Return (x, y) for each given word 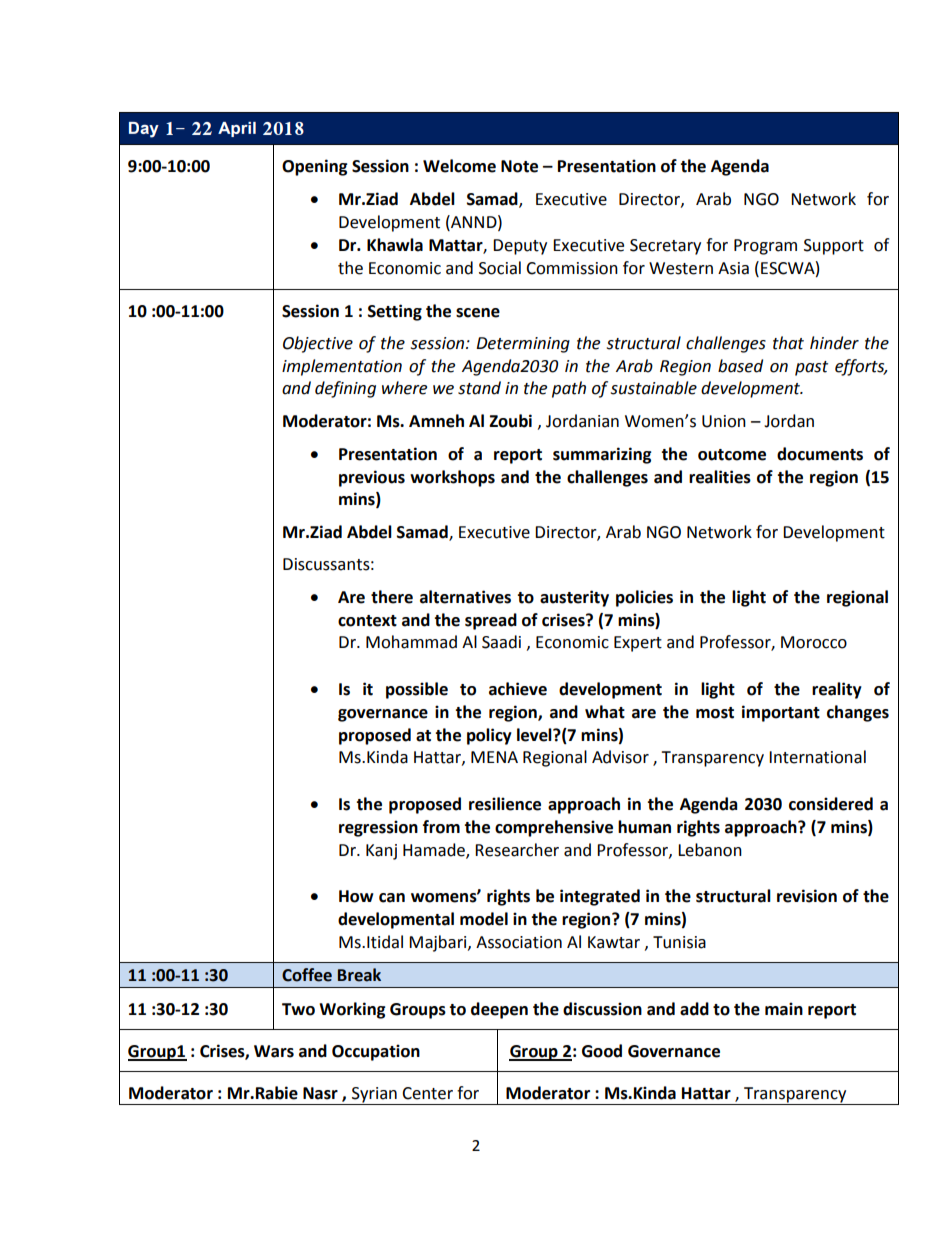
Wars (274, 1051)
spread (491, 621)
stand (479, 388)
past (811, 368)
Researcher (517, 850)
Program (765, 247)
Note (519, 166)
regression (378, 828)
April (237, 129)
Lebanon (710, 850)
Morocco (814, 642)
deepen (499, 1010)
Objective (318, 344)
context (367, 621)
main (784, 1009)
